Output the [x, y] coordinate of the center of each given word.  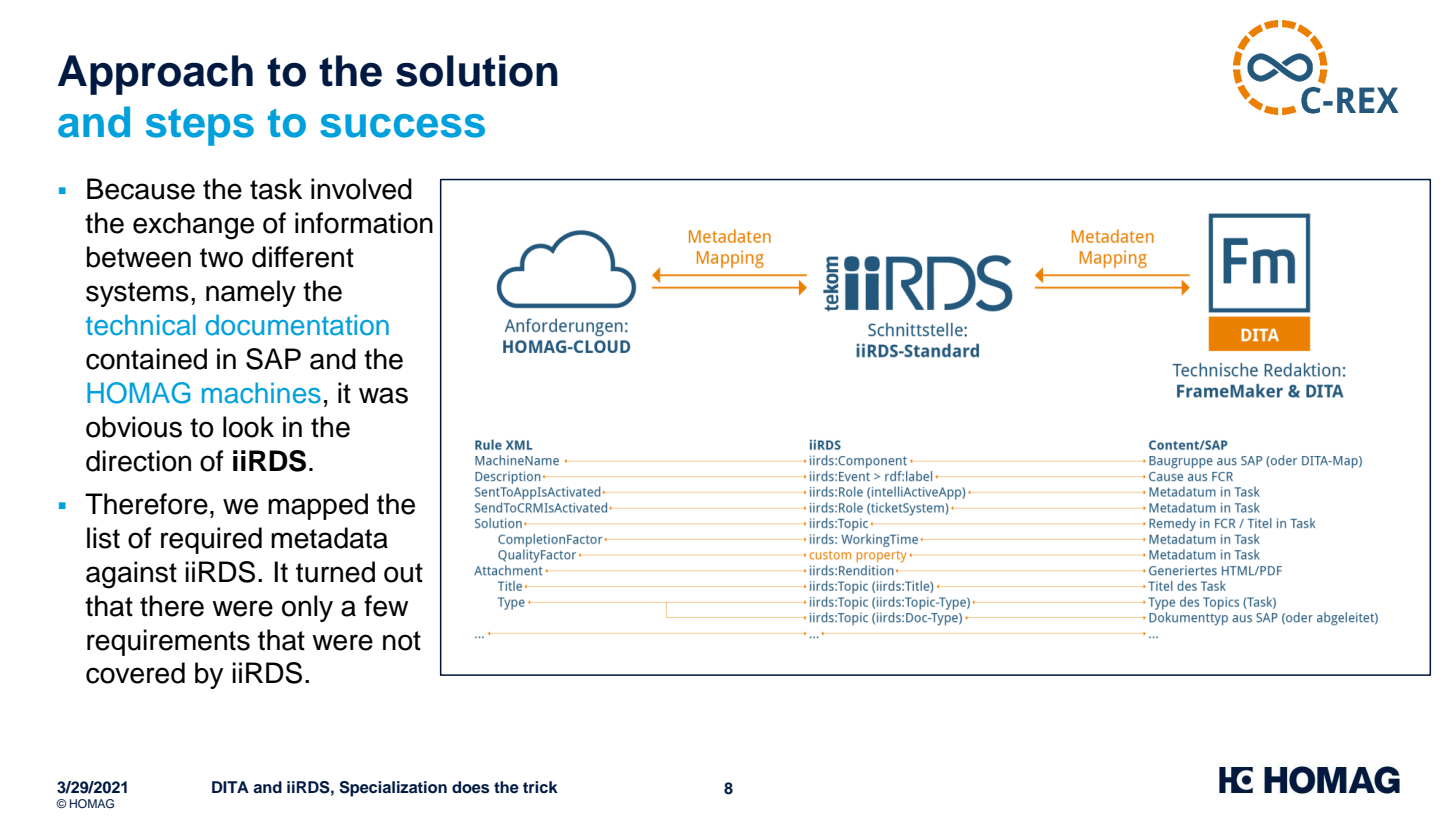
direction [138, 461]
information [364, 223]
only [307, 608]
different [303, 257]
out [403, 573]
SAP [273, 359]
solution [477, 71]
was [383, 395]
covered [135, 673]
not [402, 641]
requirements [168, 642]
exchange [193, 226]
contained [146, 359]
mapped [318, 506]
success [402, 126]
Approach [155, 75]
